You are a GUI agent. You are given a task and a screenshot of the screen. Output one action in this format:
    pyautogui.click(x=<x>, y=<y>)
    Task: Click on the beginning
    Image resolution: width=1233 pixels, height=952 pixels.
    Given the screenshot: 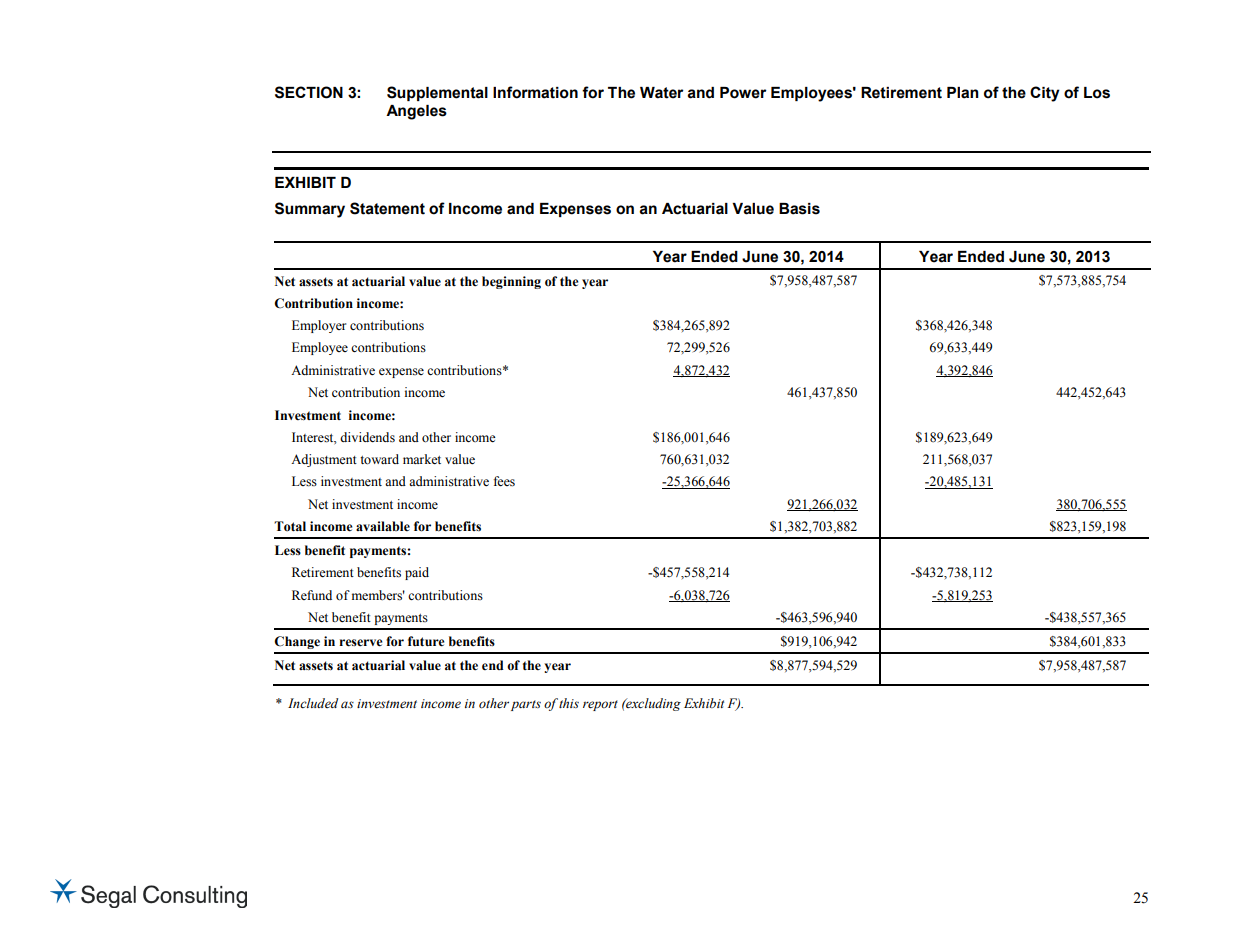 What is the action you would take?
    pyautogui.click(x=511, y=282)
